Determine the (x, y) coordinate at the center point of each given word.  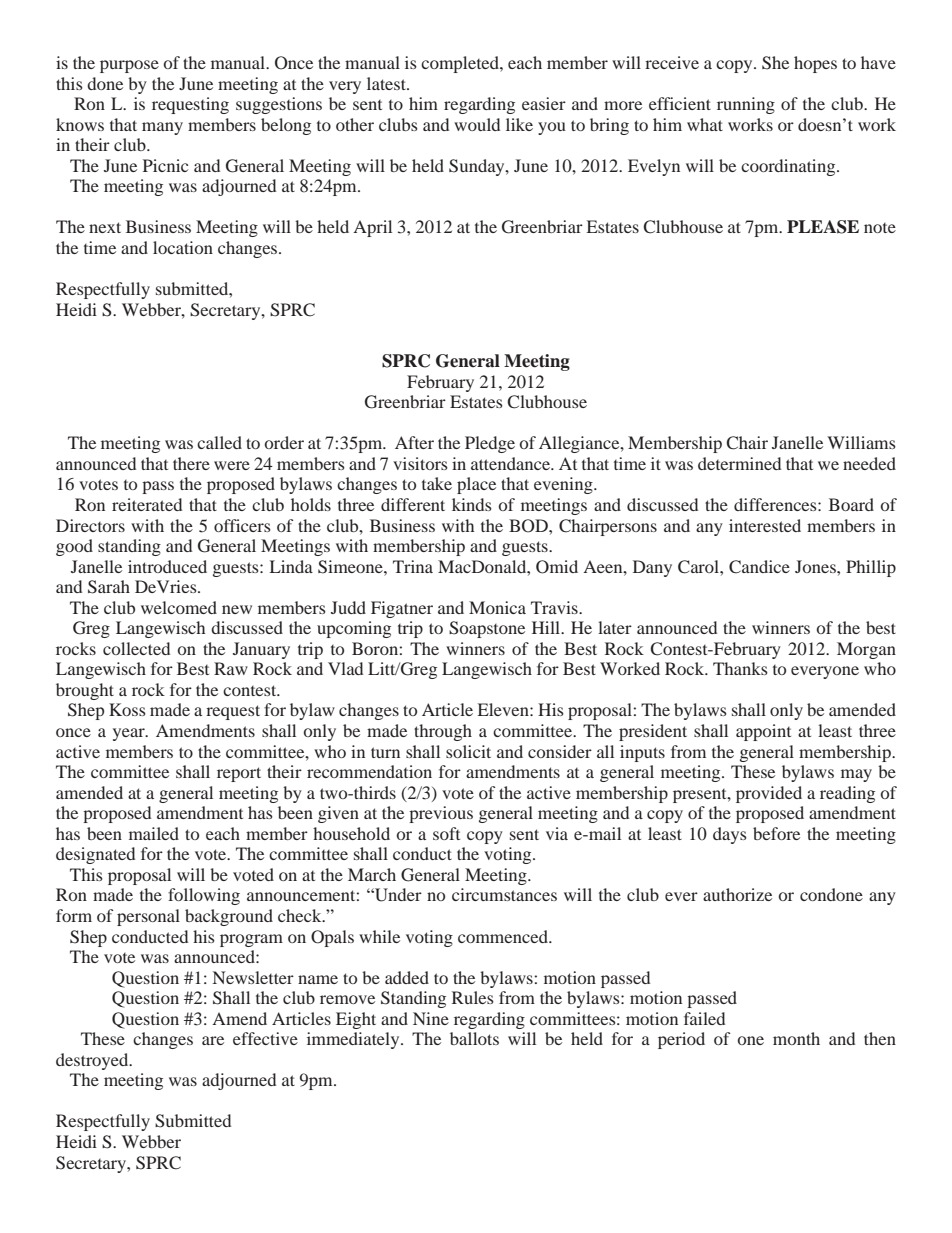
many (162, 128)
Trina (413, 566)
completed (461, 64)
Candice (759, 567)
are (213, 1040)
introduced (167, 566)
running (746, 105)
